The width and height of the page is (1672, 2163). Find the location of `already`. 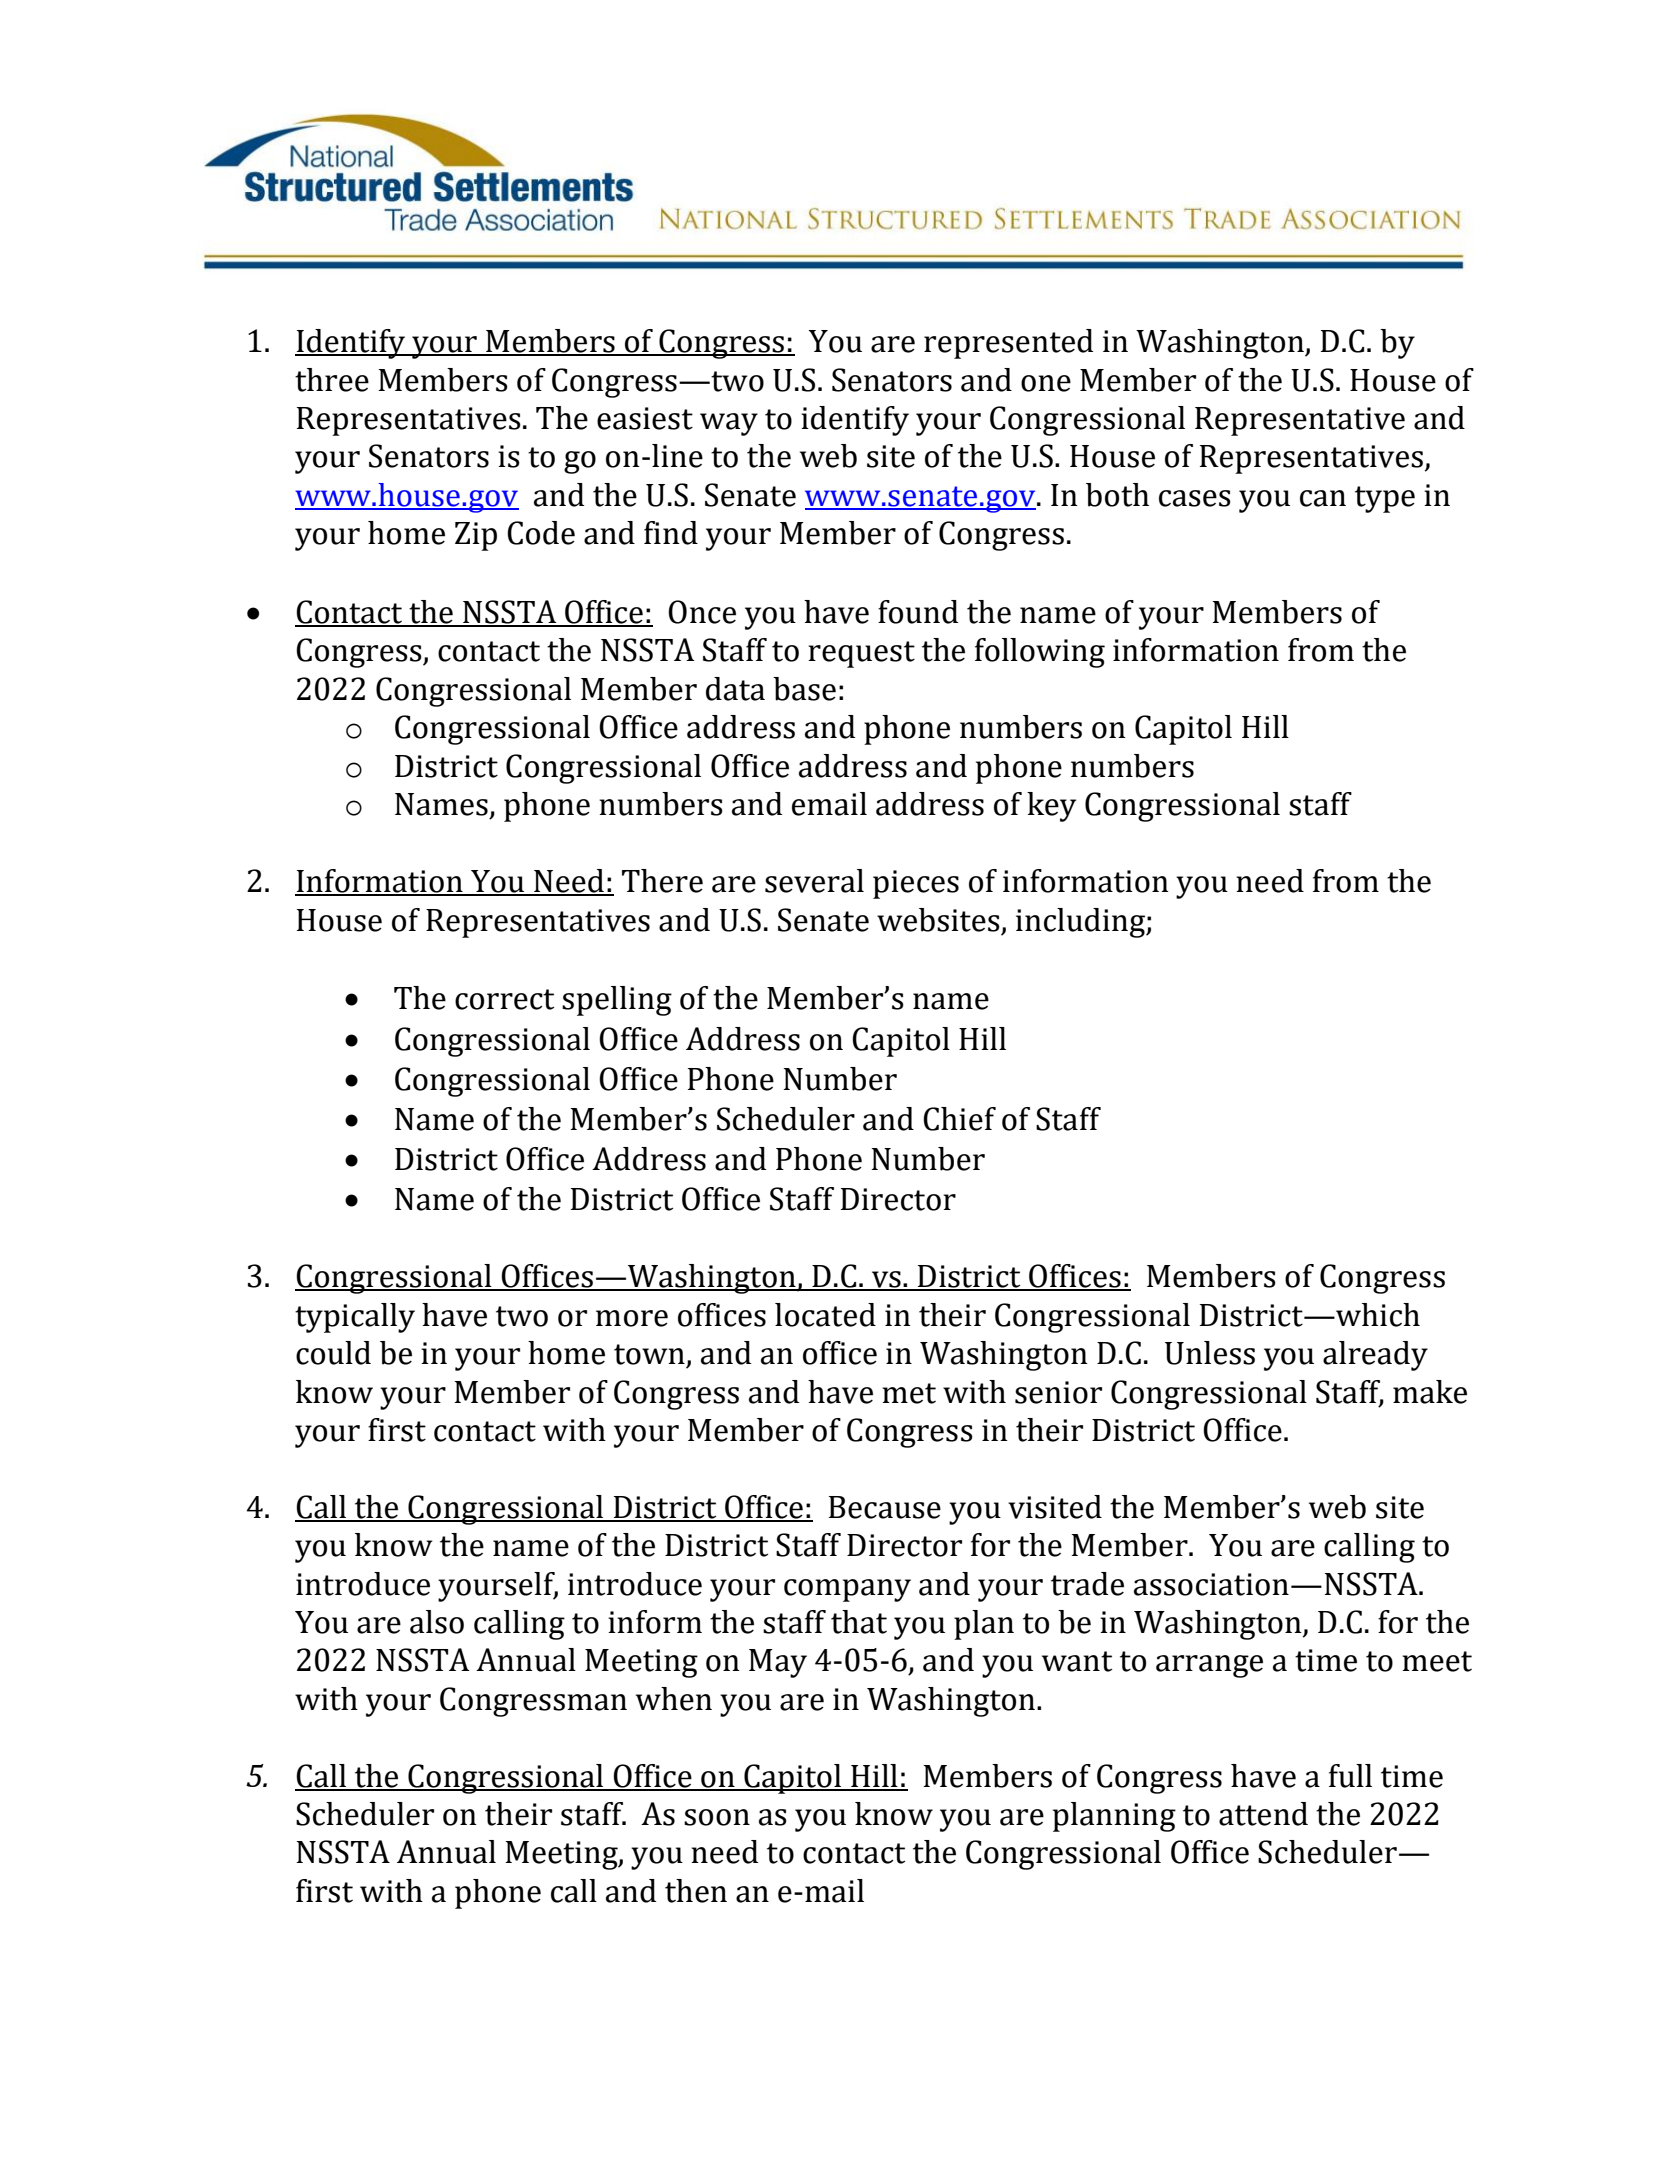

already is located at coordinates (1375, 1356).
